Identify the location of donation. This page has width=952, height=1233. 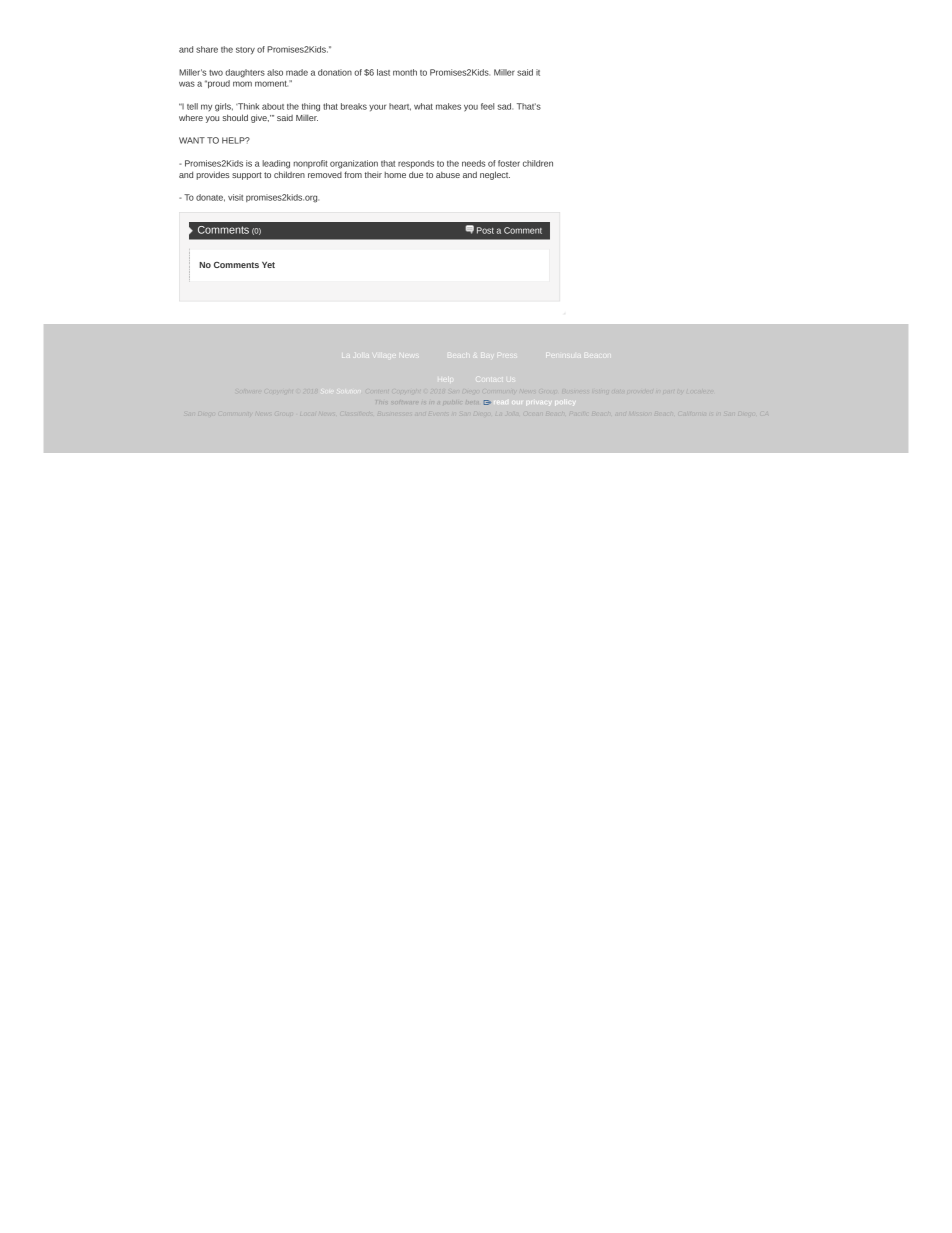
(335, 72).
